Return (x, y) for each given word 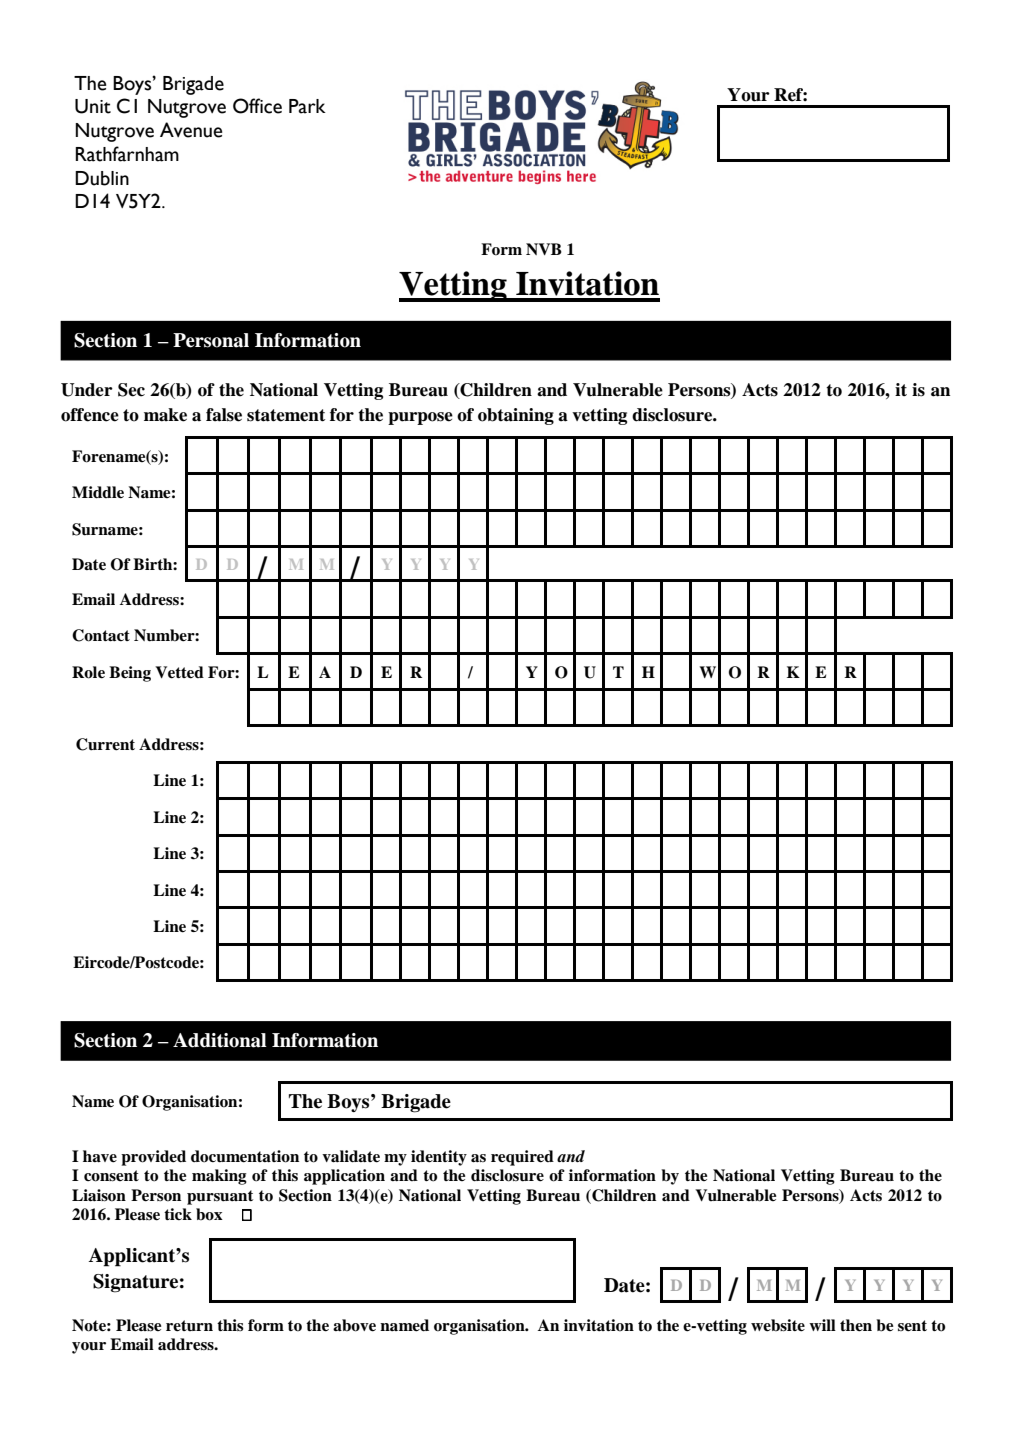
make (165, 415)
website (778, 1325)
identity (439, 1158)
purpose (420, 418)
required (522, 1158)
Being (130, 674)
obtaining (516, 416)
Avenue (191, 130)
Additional (220, 1040)
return (189, 1326)
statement (286, 415)
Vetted (179, 672)
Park (307, 106)
